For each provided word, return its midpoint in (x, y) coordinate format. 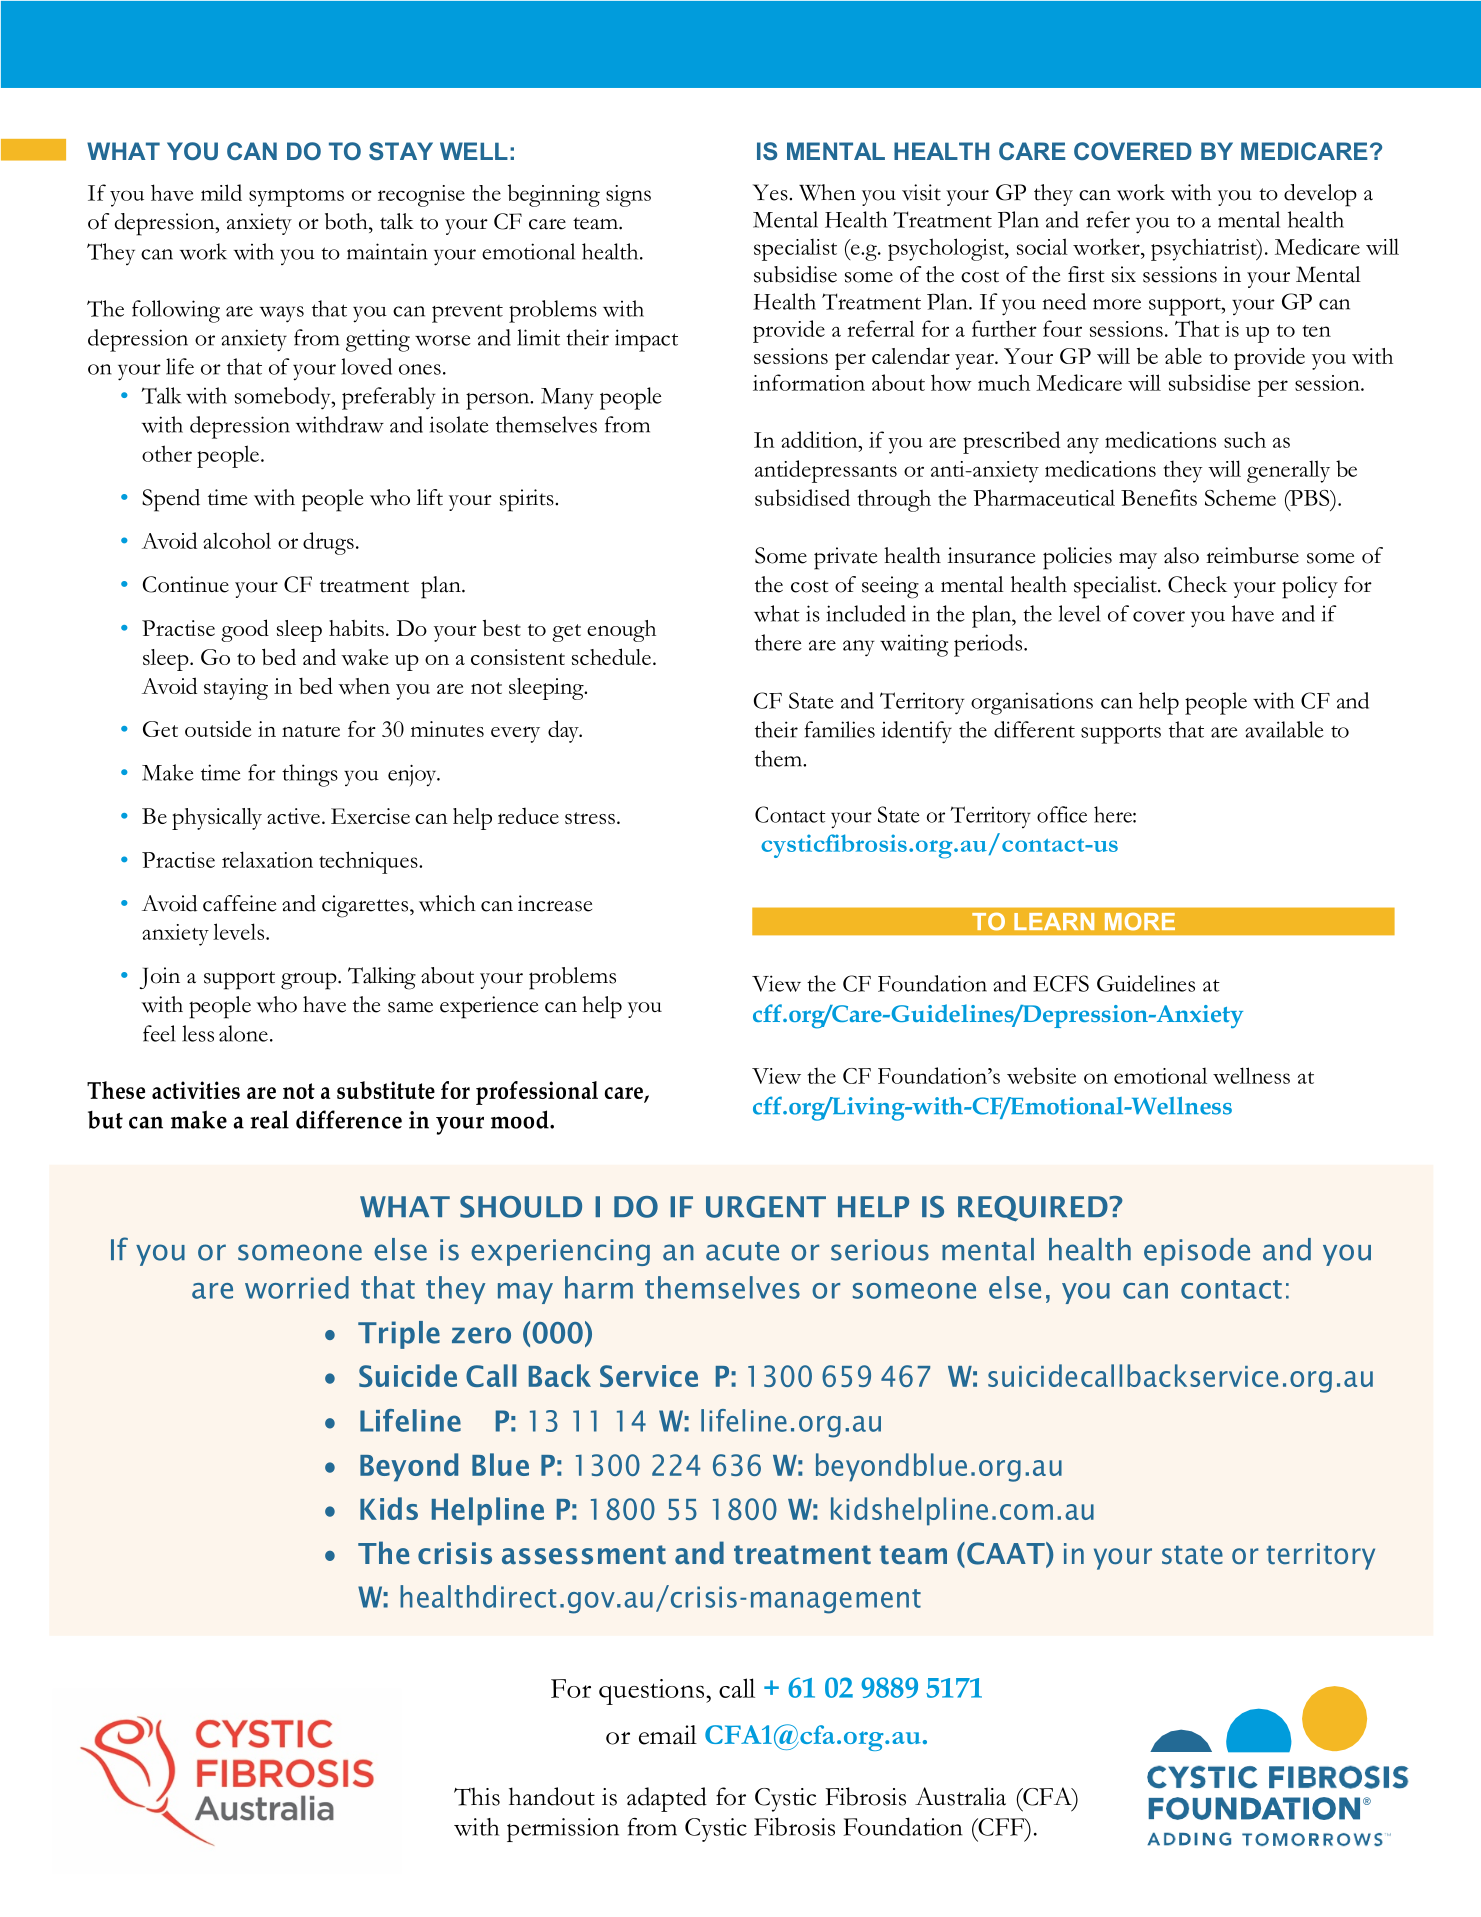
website (1041, 1075)
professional (537, 1093)
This (477, 1796)
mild (221, 192)
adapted (667, 1799)
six (1124, 274)
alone (243, 1033)
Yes (771, 192)
